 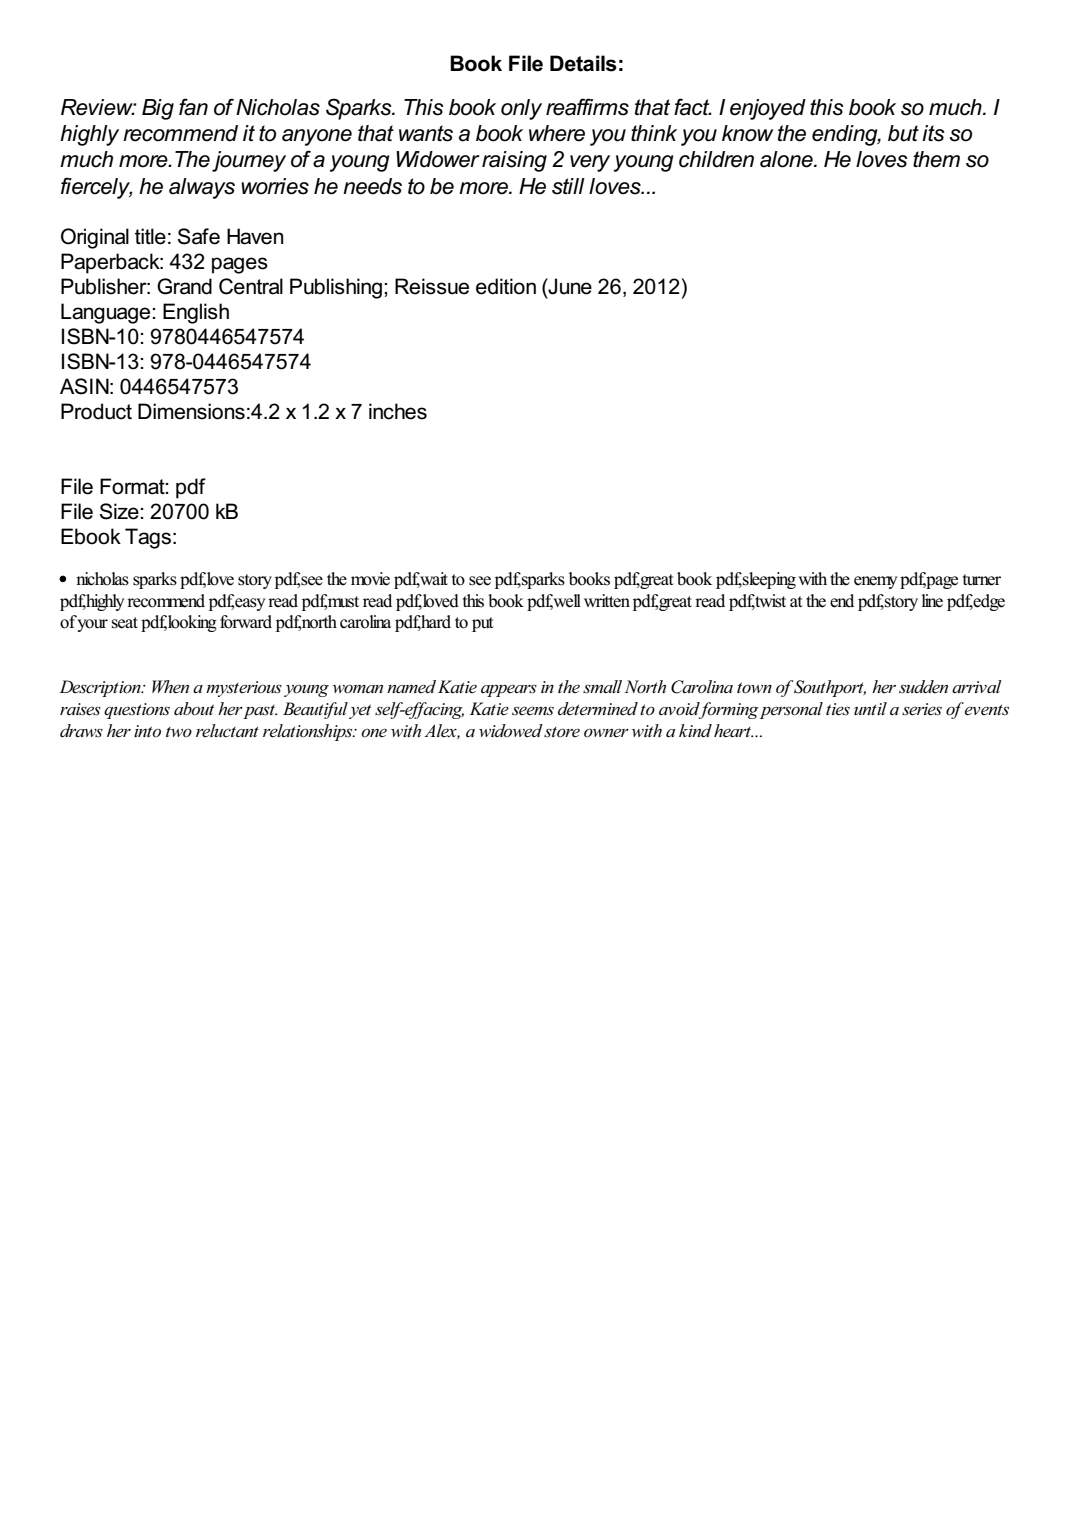 What do you see at coordinates (768, 109) in the document?
I see `enjoyed` at bounding box center [768, 109].
